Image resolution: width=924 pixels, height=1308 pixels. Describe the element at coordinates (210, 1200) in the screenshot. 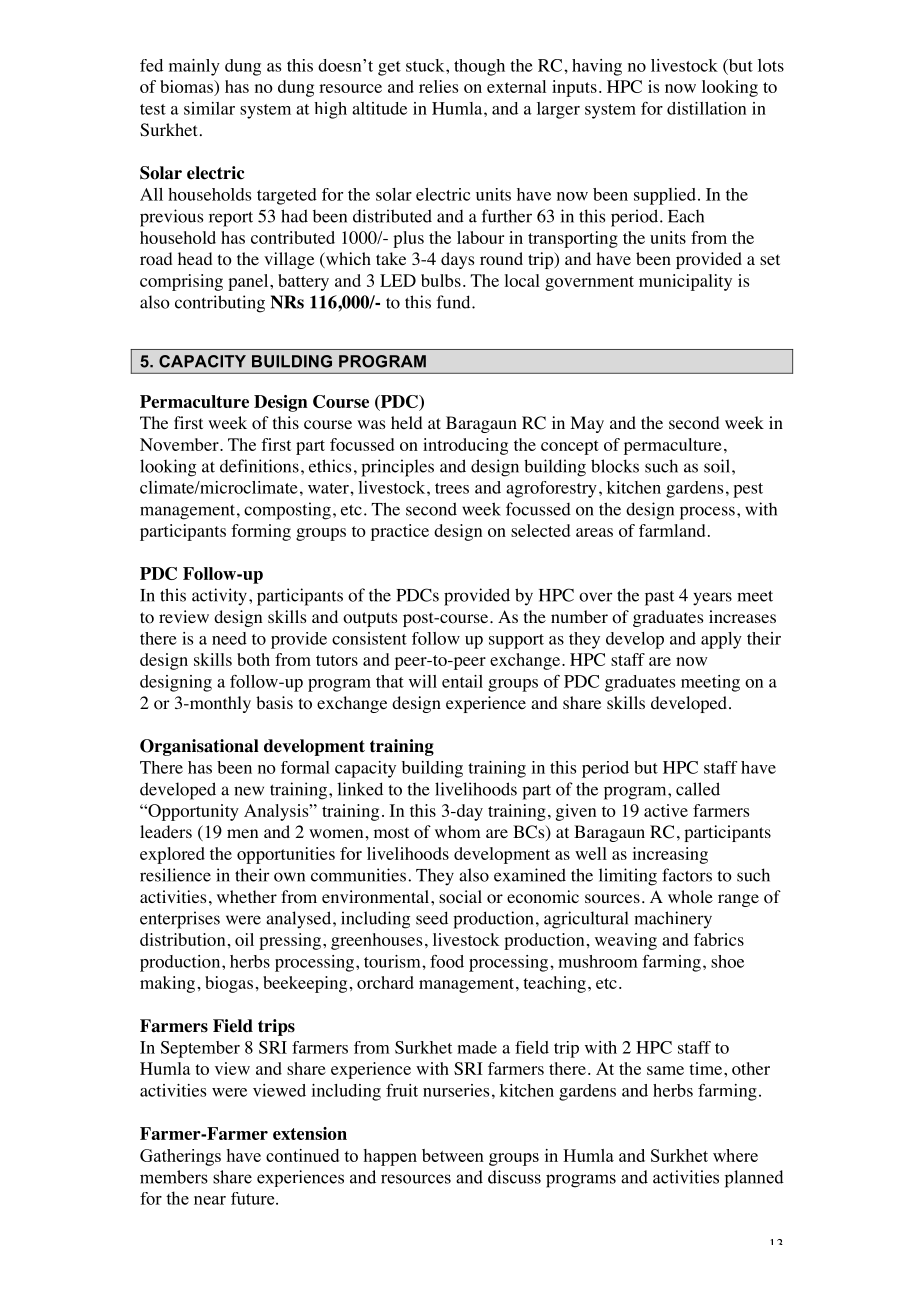

I see `near` at that location.
